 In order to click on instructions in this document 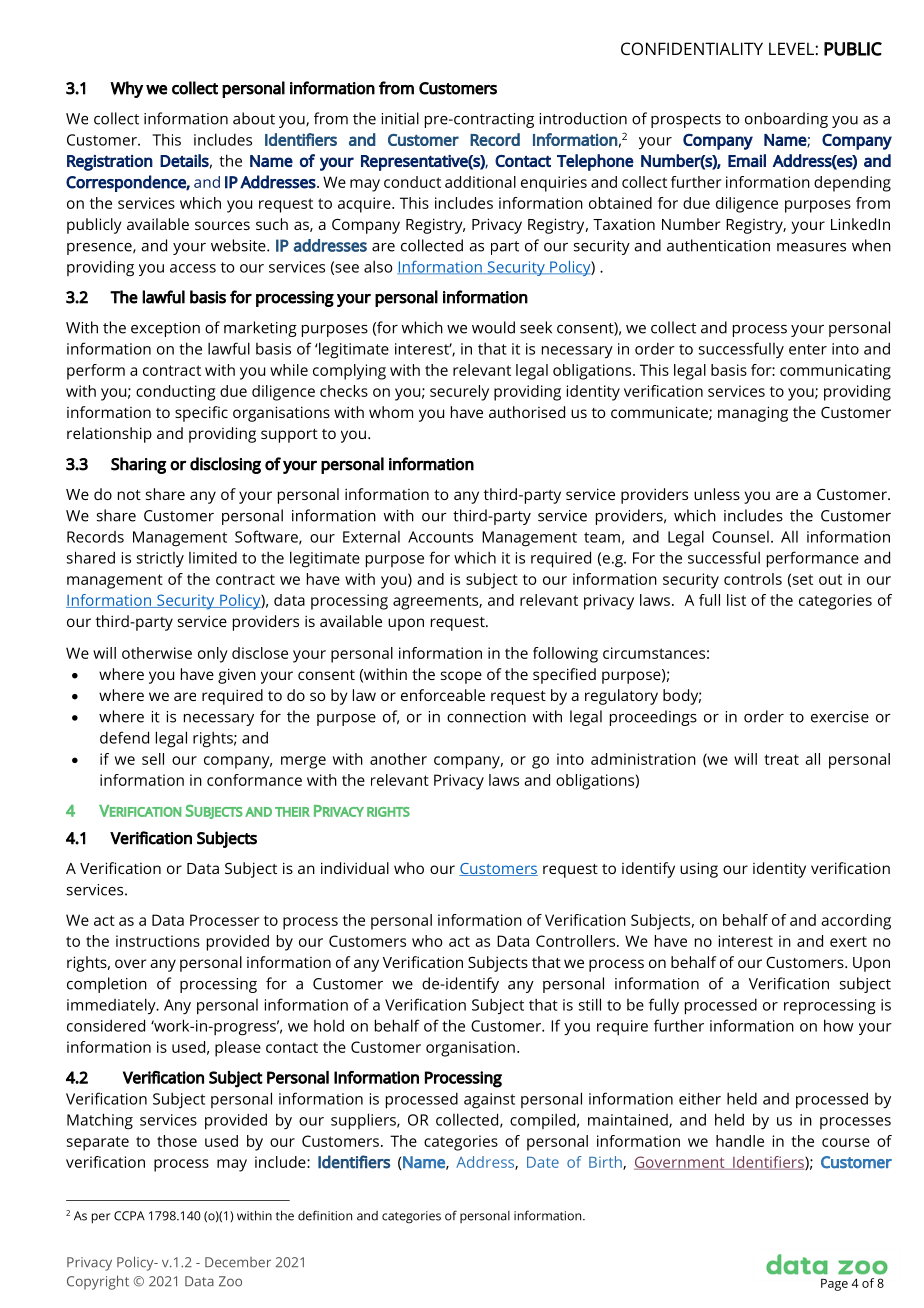, I will do `click(158, 941)`.
